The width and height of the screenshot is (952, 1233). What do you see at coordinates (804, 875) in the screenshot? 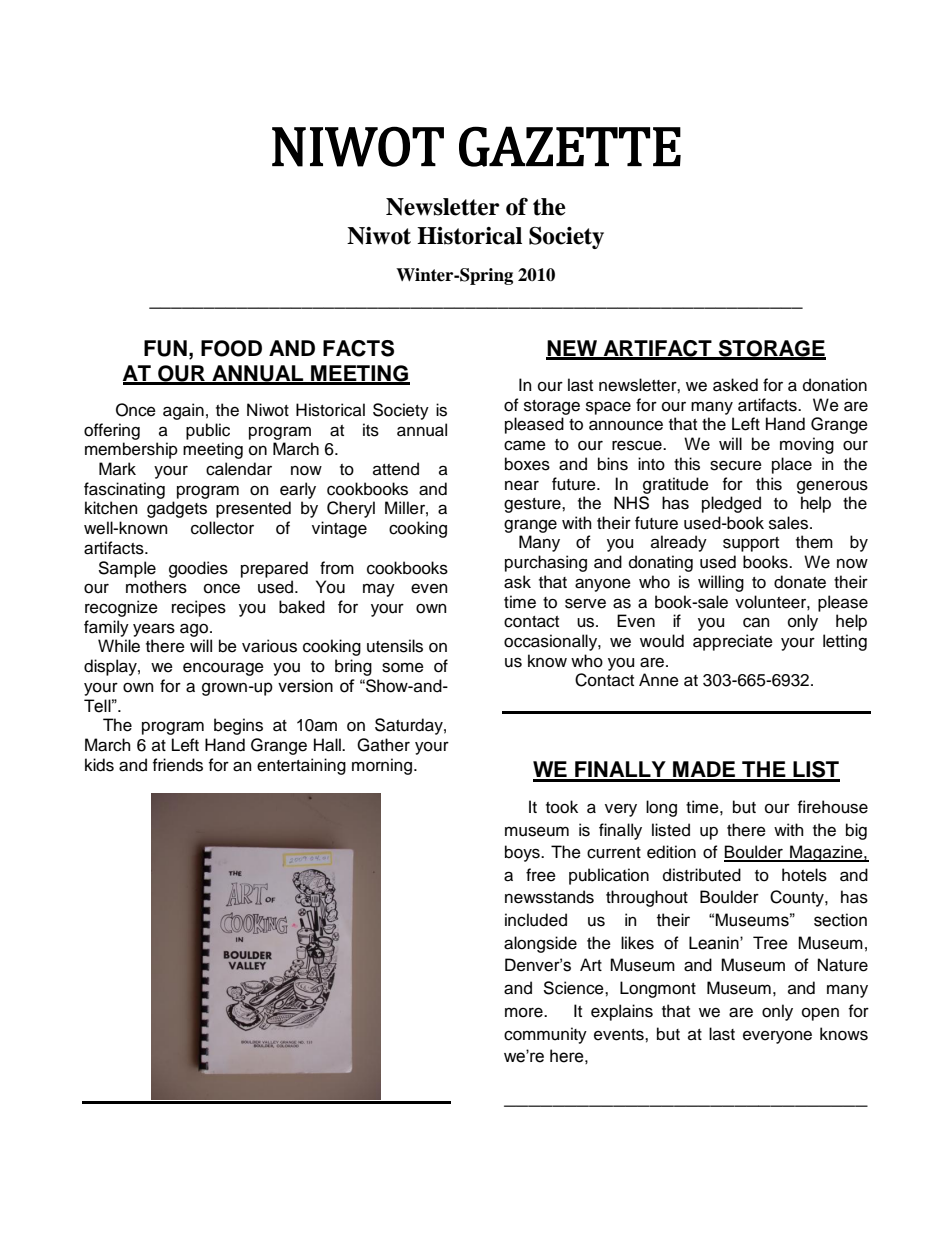
I see `hotels` at bounding box center [804, 875].
